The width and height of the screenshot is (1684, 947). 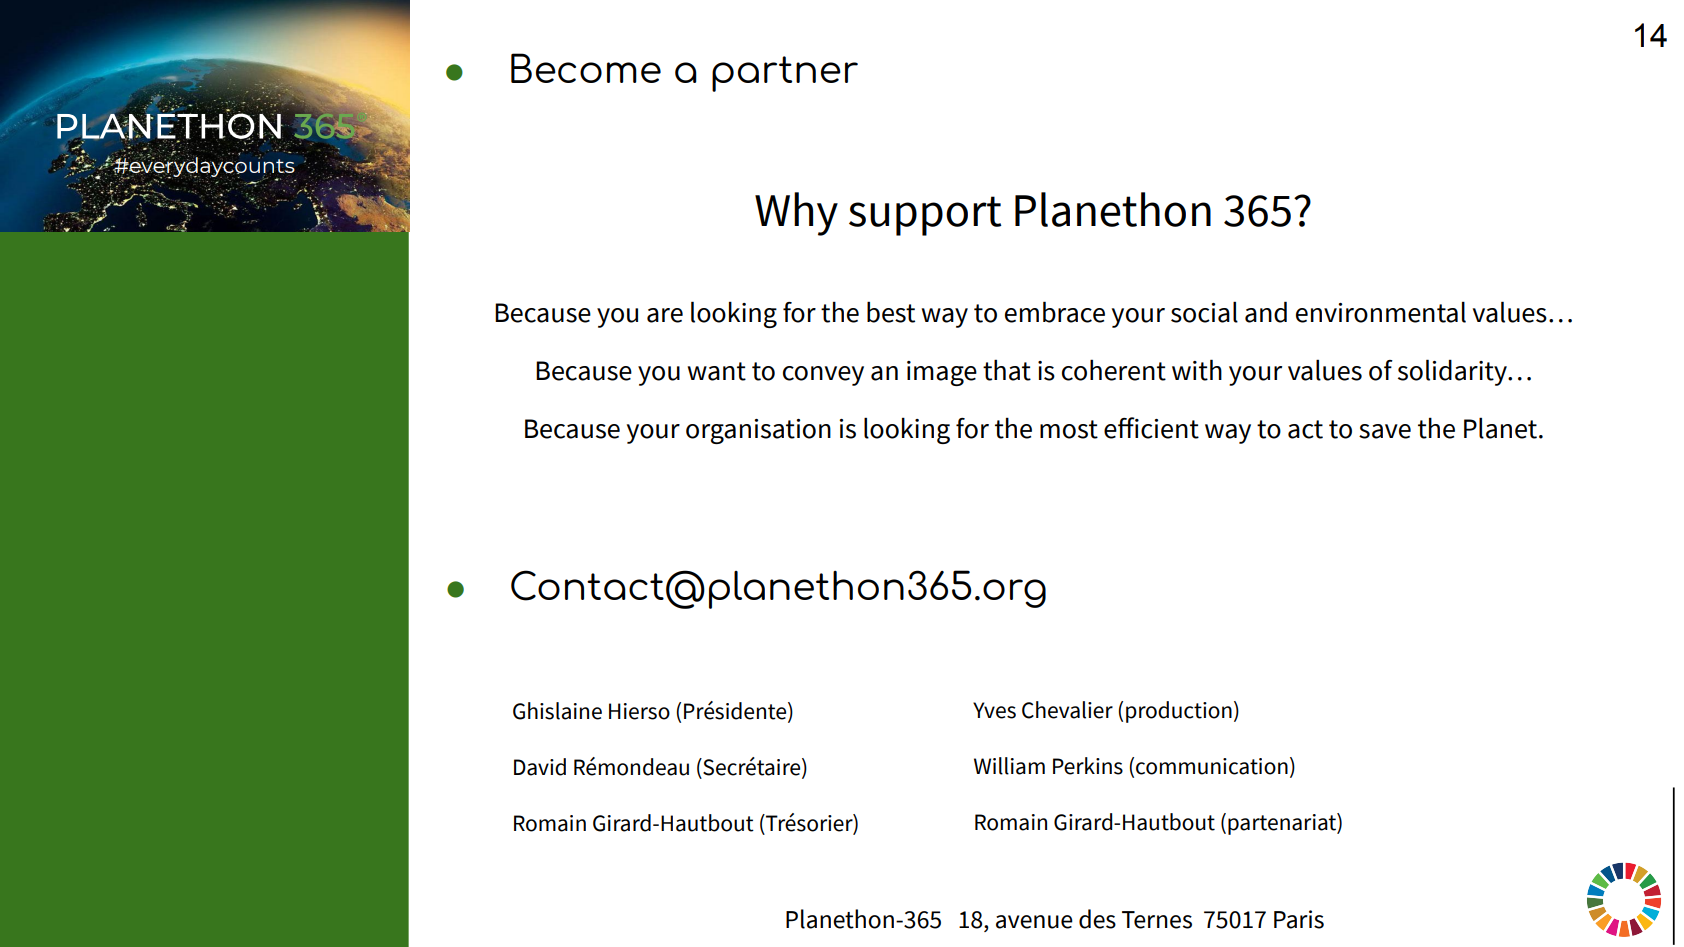 I want to click on organisation, so click(x=758, y=431).
